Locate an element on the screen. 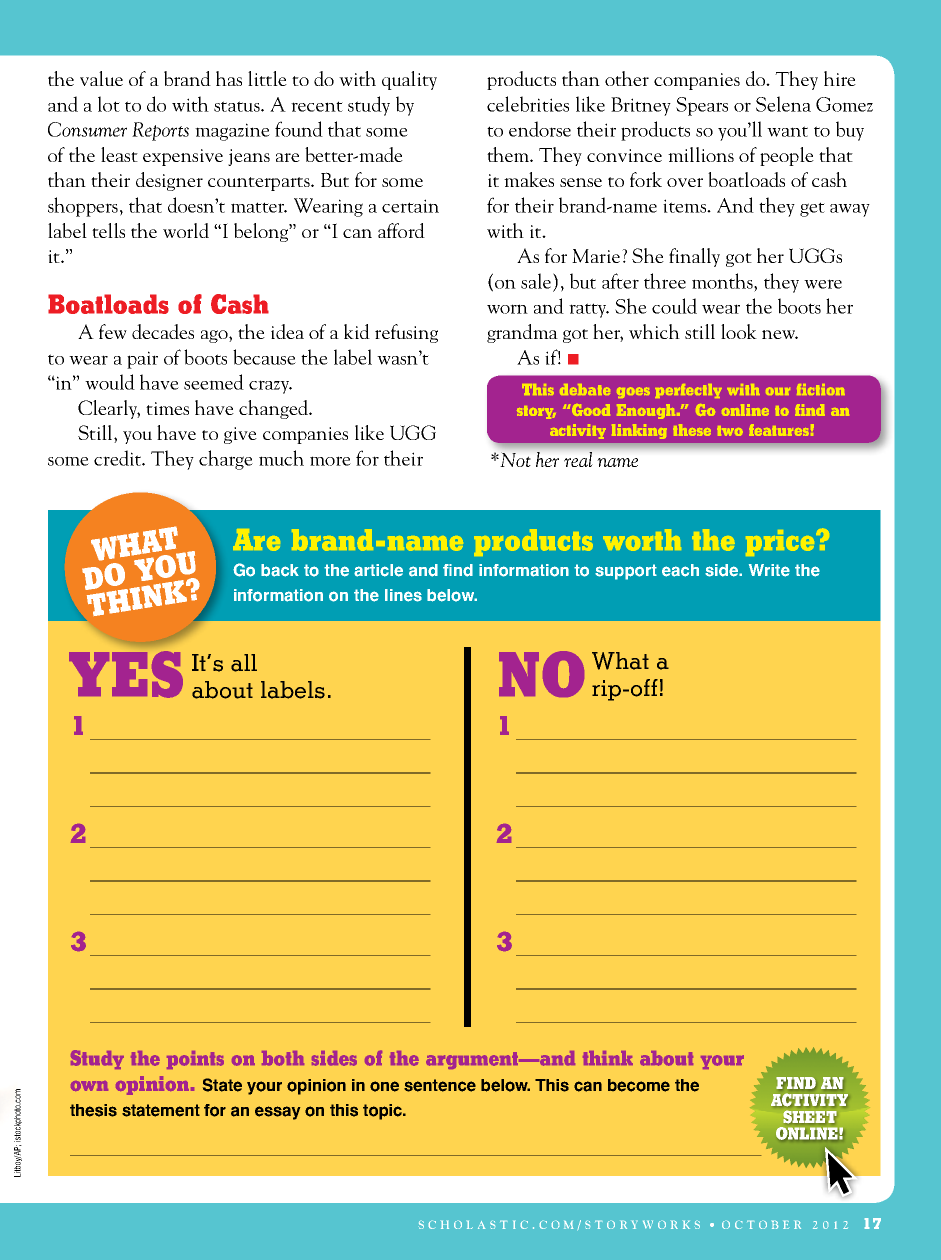 This screenshot has height=1260, width=941. Selena is located at coordinates (783, 104).
